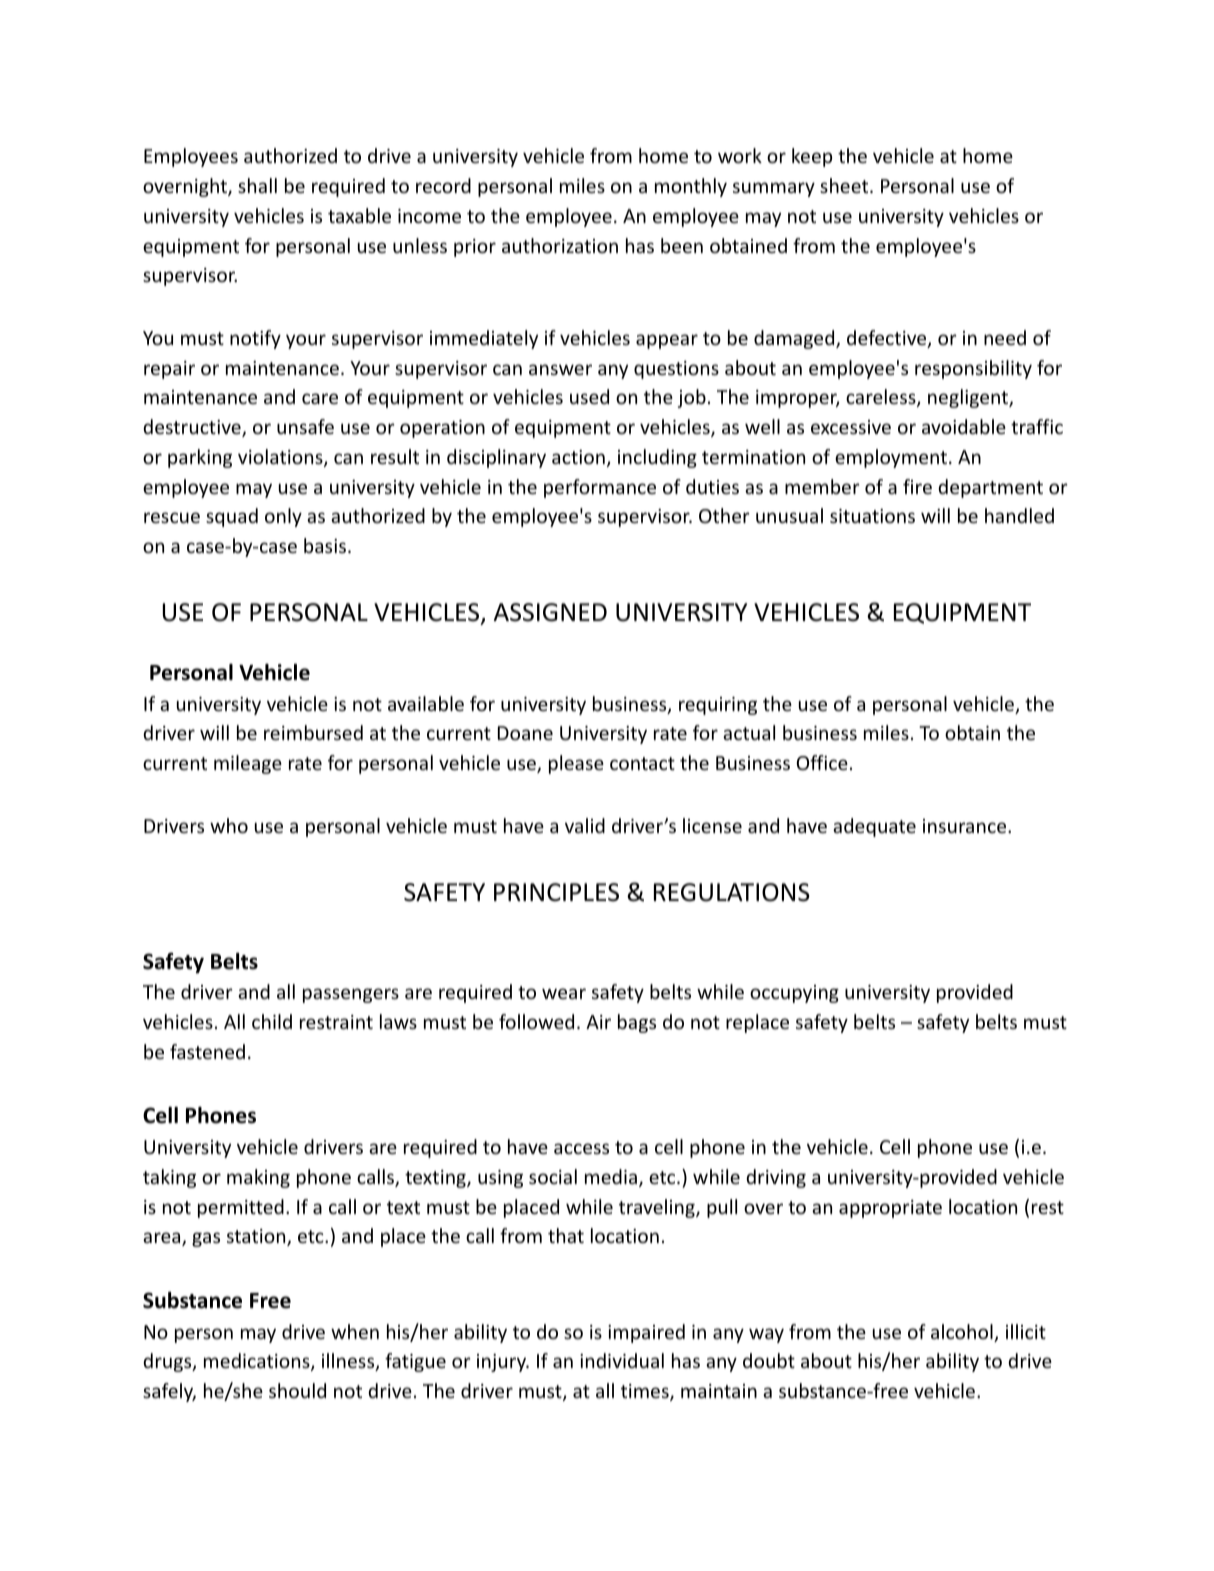 The height and width of the document is (1571, 1214). I want to click on medications, so click(258, 1362).
